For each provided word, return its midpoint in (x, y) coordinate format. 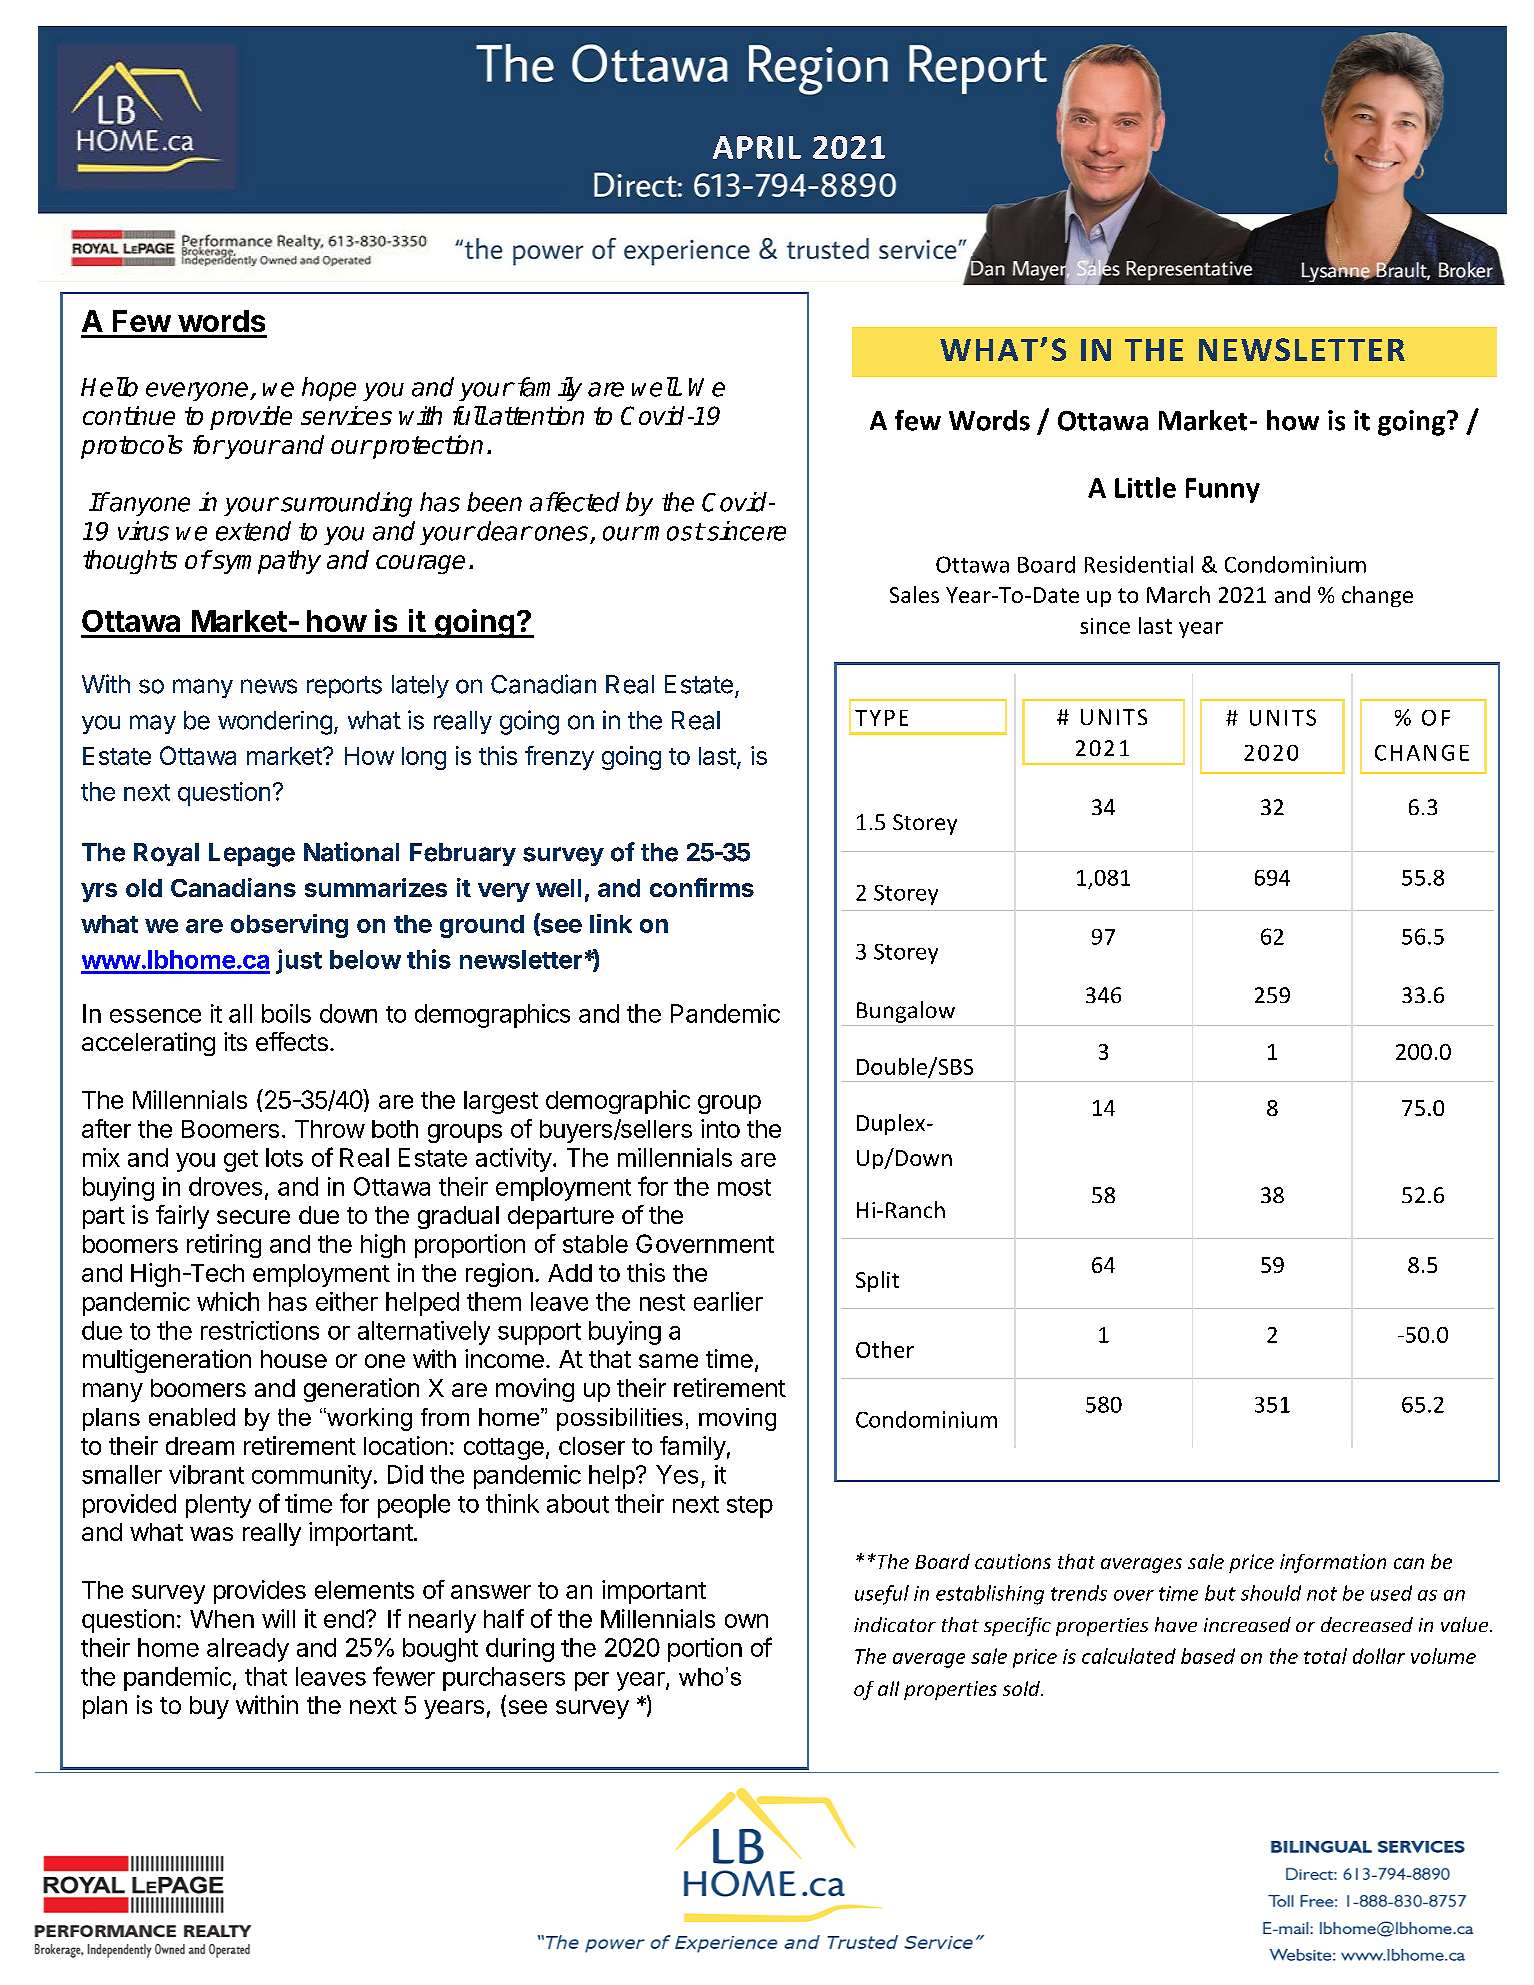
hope (329, 389)
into (720, 1128)
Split (877, 1281)
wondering (275, 723)
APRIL (757, 147)
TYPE (881, 718)
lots (284, 1157)
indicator (895, 1624)
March (1178, 594)
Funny (1223, 490)
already (248, 1650)
